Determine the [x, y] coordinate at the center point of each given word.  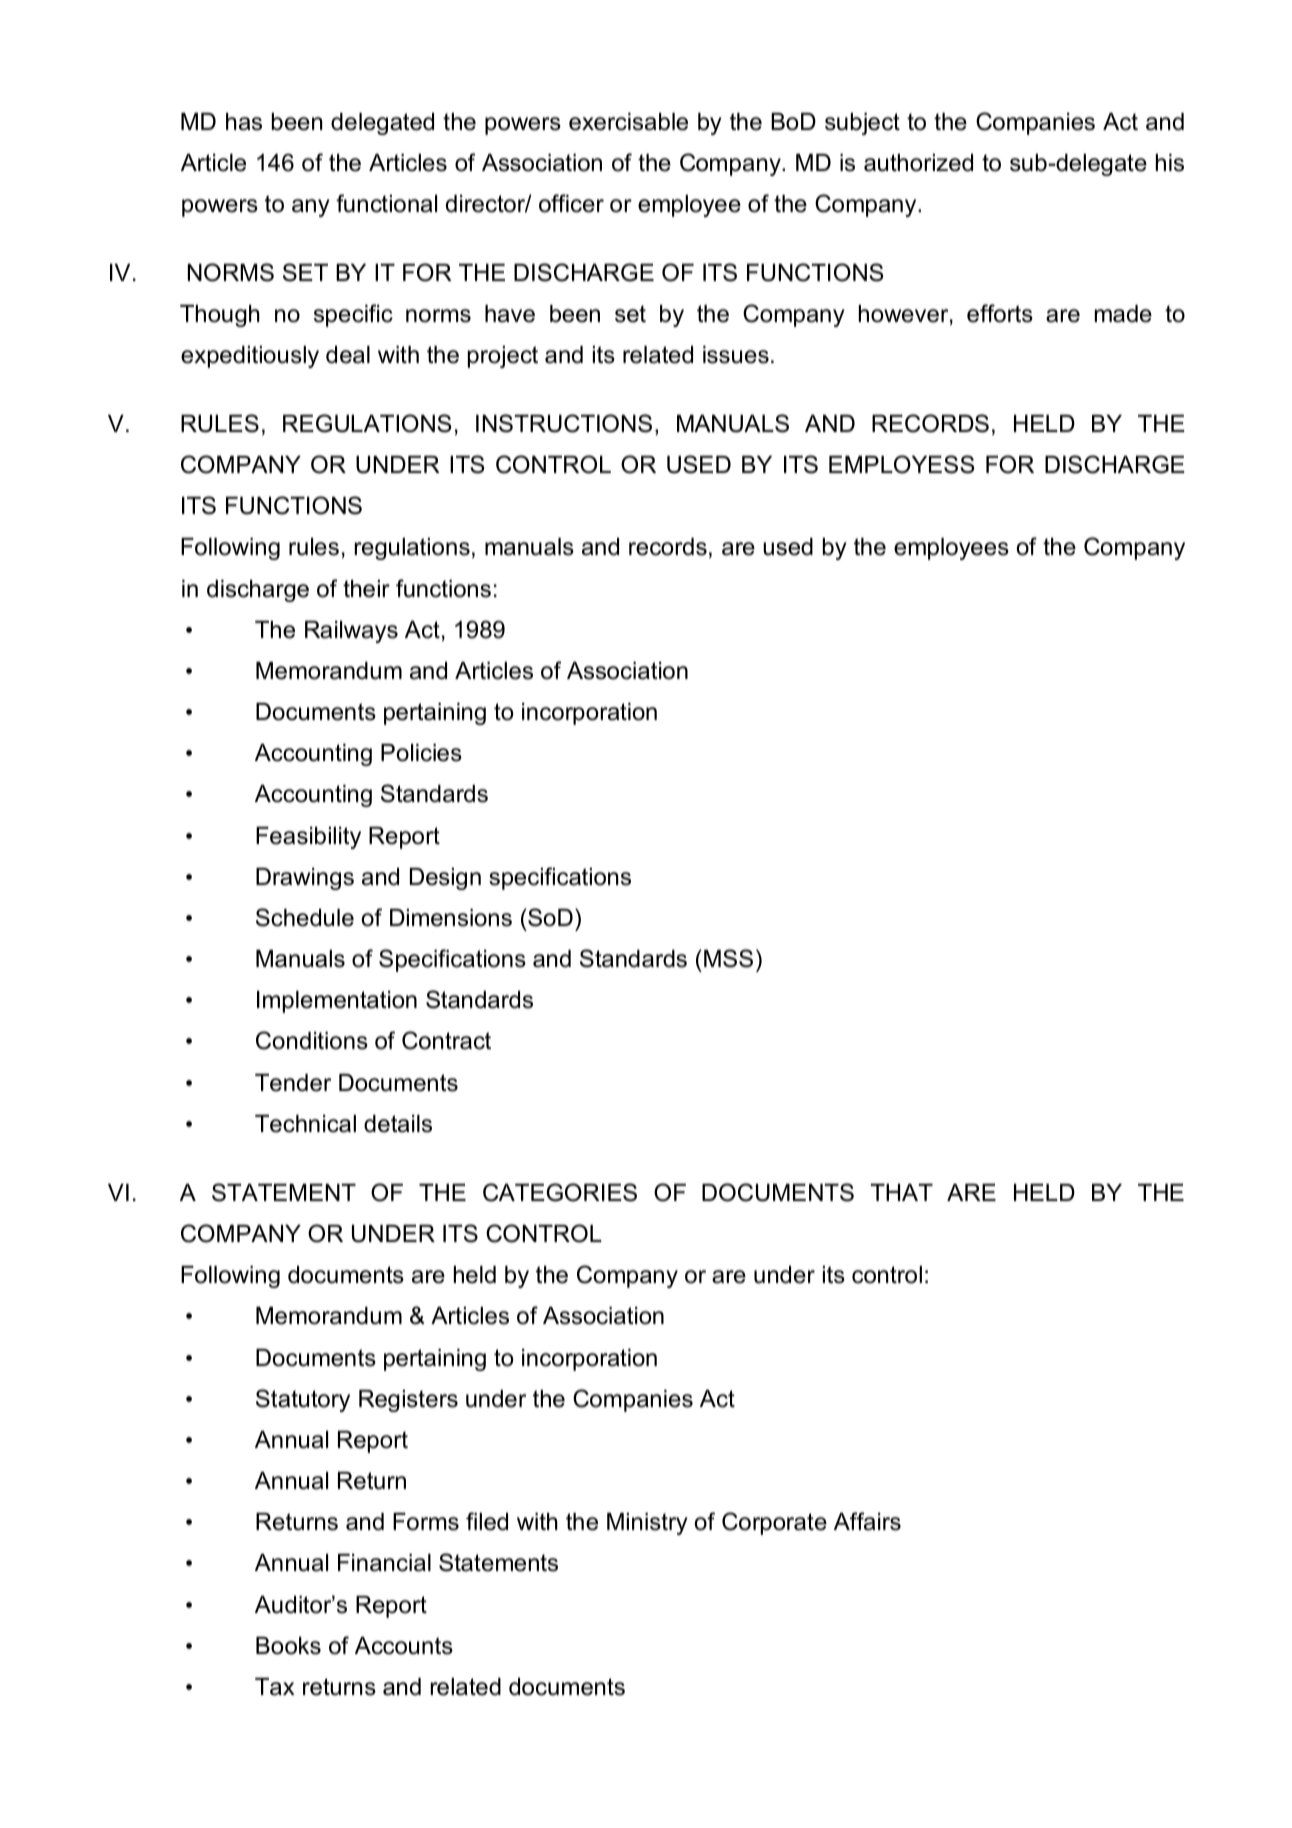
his [1170, 163]
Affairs [867, 1521]
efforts [1000, 313]
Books [288, 1646]
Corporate [774, 1523]
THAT [902, 1192]
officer [571, 203]
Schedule [305, 917]
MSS [728, 958]
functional [386, 203]
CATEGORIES [560, 1192]
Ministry [647, 1524]
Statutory [303, 1400]
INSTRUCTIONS [564, 423]
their [366, 589]
